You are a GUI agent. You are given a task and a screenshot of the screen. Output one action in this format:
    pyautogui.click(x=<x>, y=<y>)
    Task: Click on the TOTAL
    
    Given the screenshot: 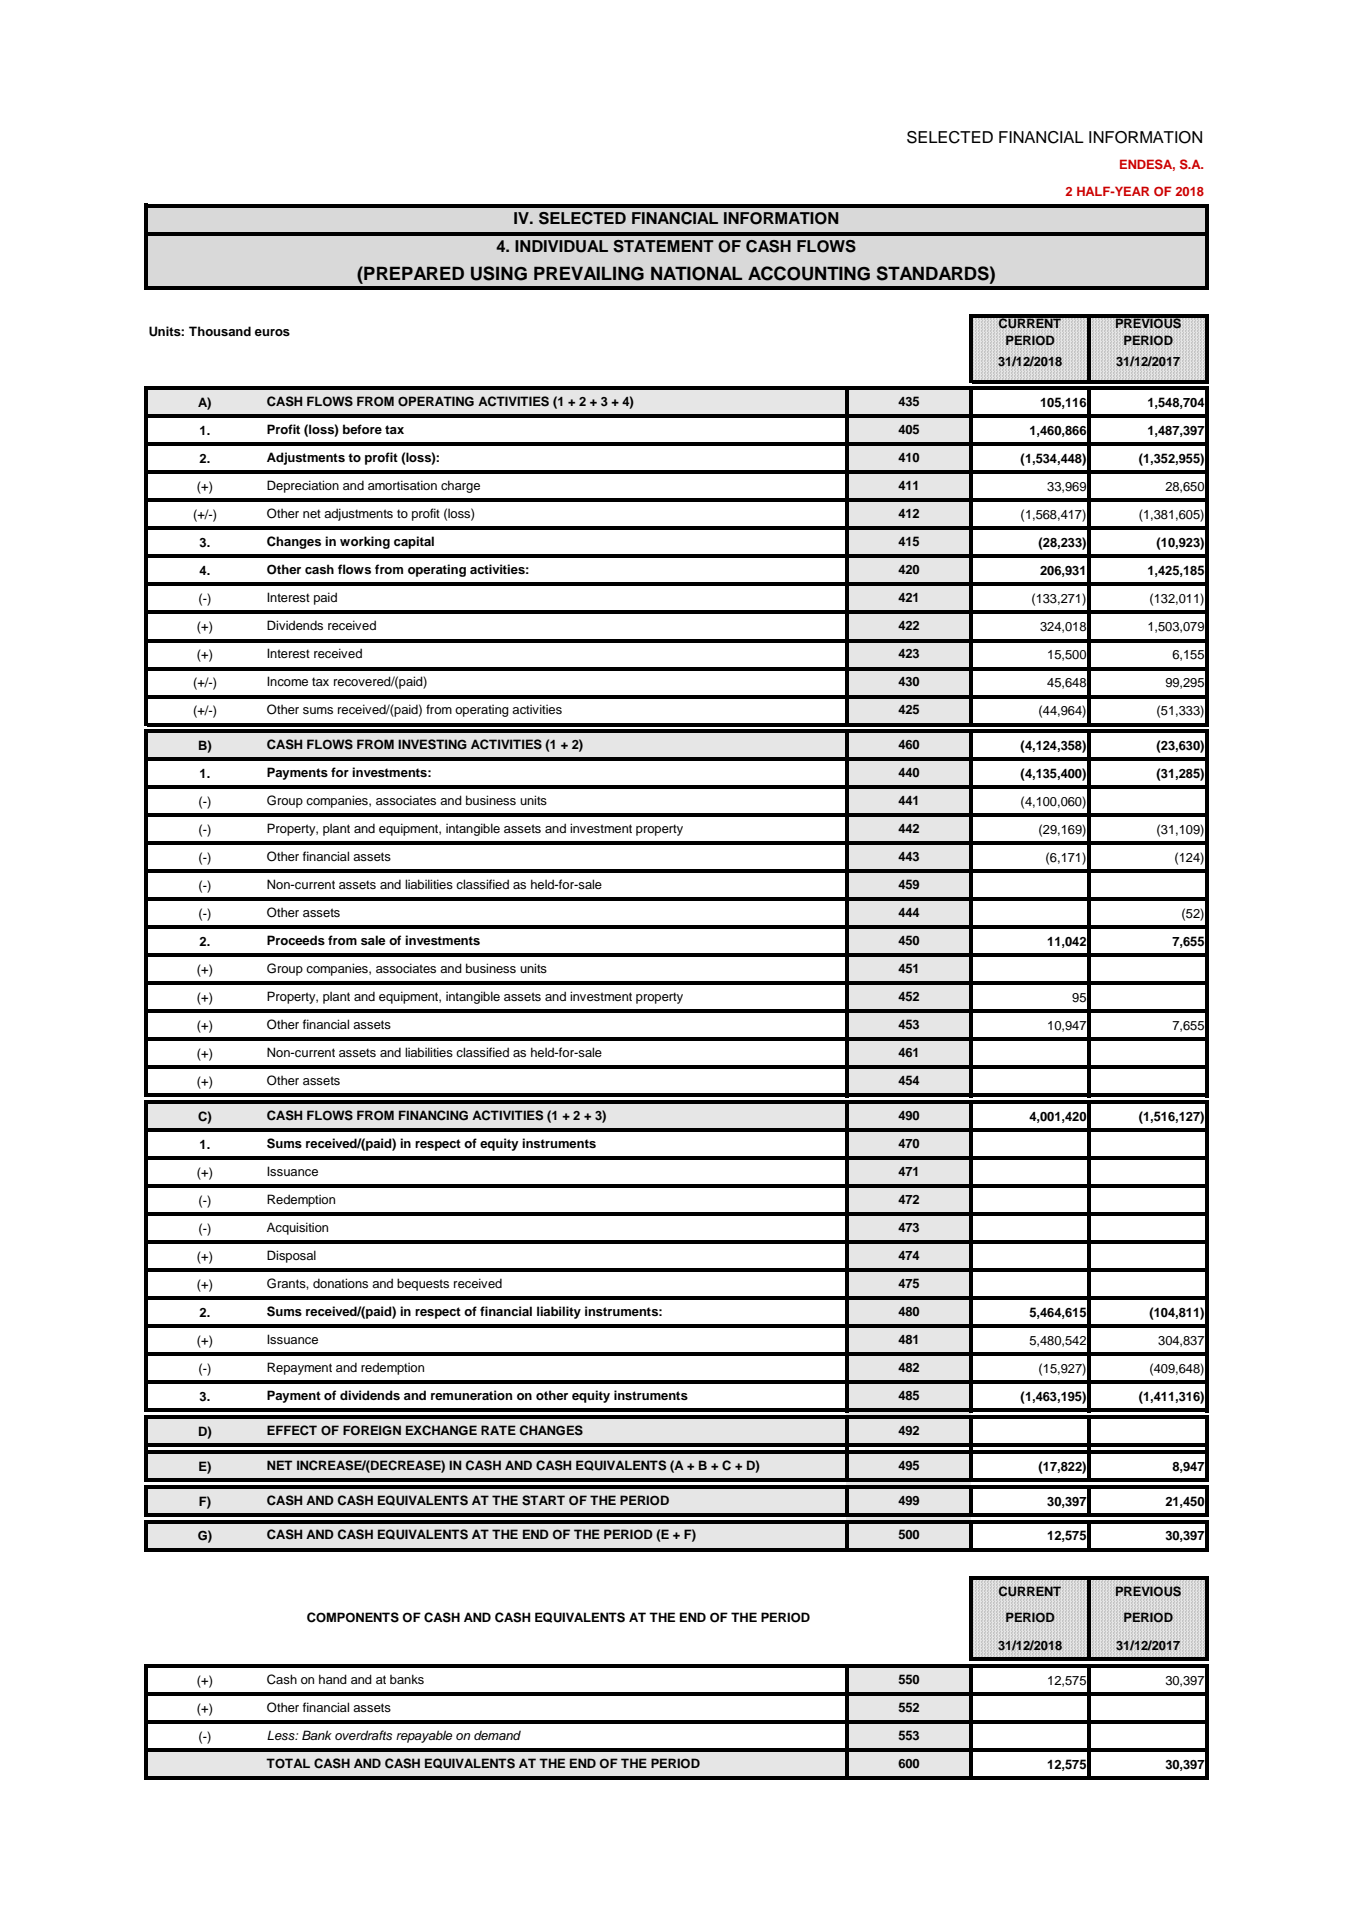 What is the action you would take?
    pyautogui.click(x=288, y=1763)
